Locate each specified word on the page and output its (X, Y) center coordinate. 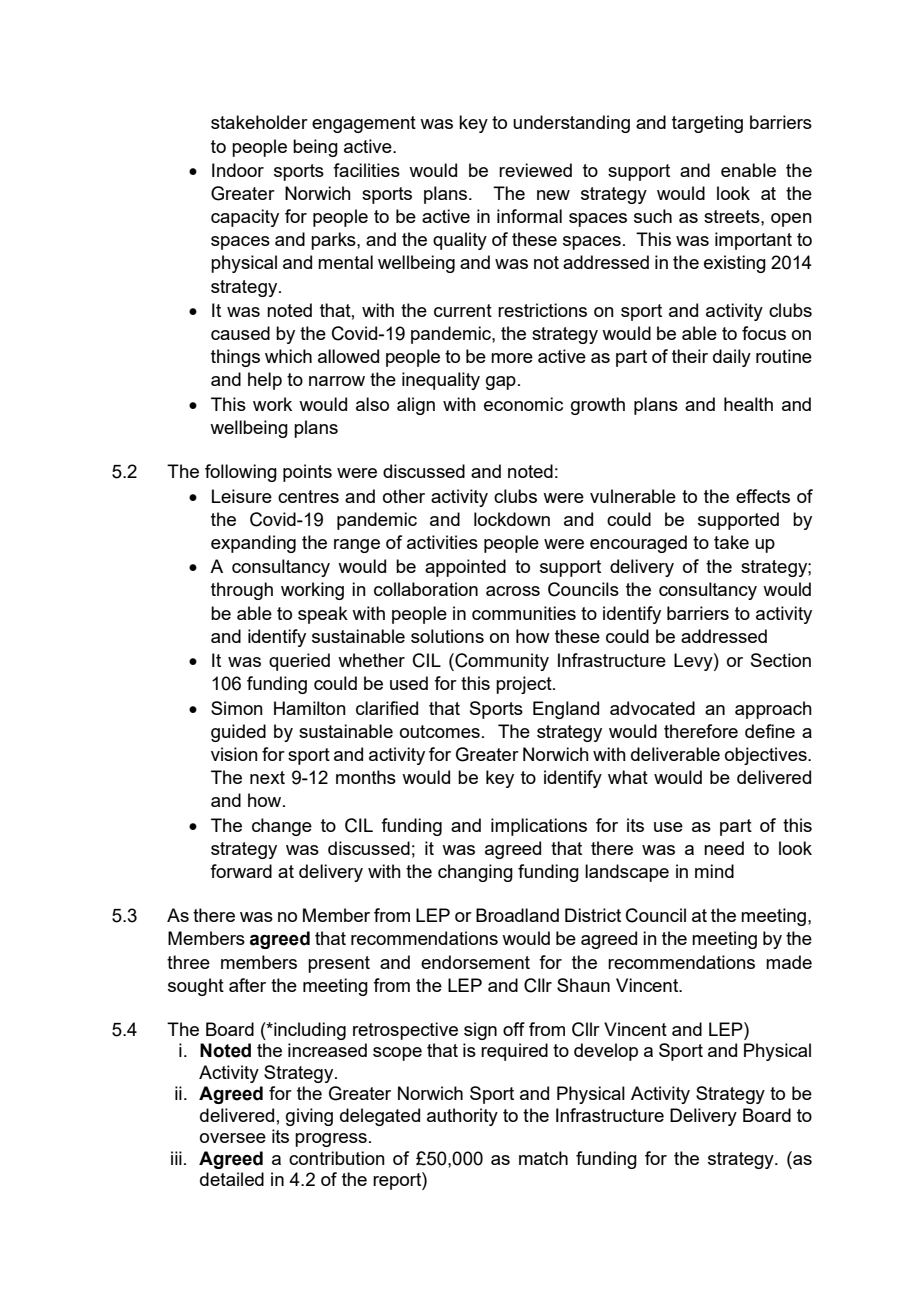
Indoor (238, 170)
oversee (233, 1138)
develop (606, 1052)
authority (462, 1117)
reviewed (535, 170)
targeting (707, 124)
